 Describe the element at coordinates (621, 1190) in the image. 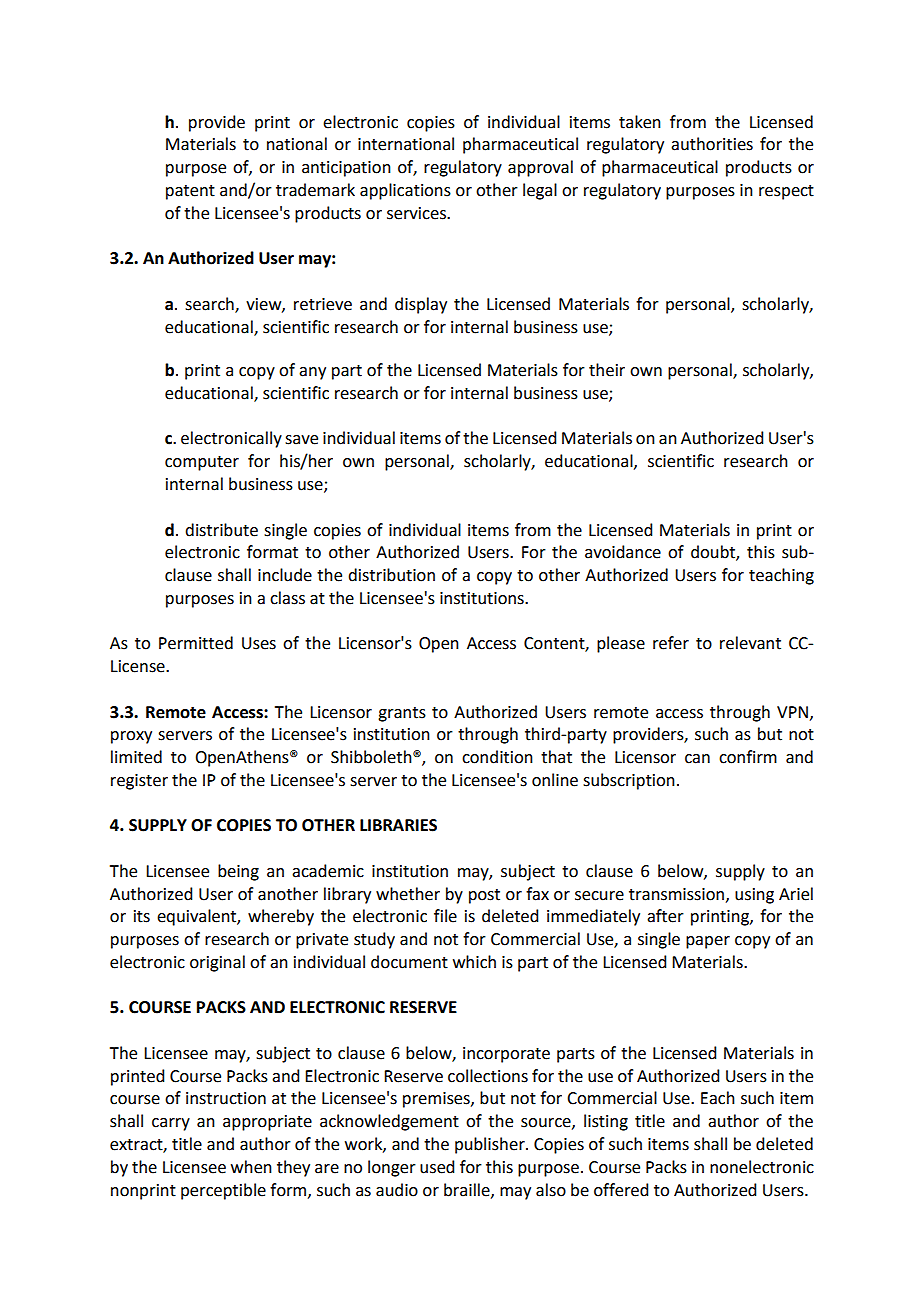

I see `offered` at that location.
